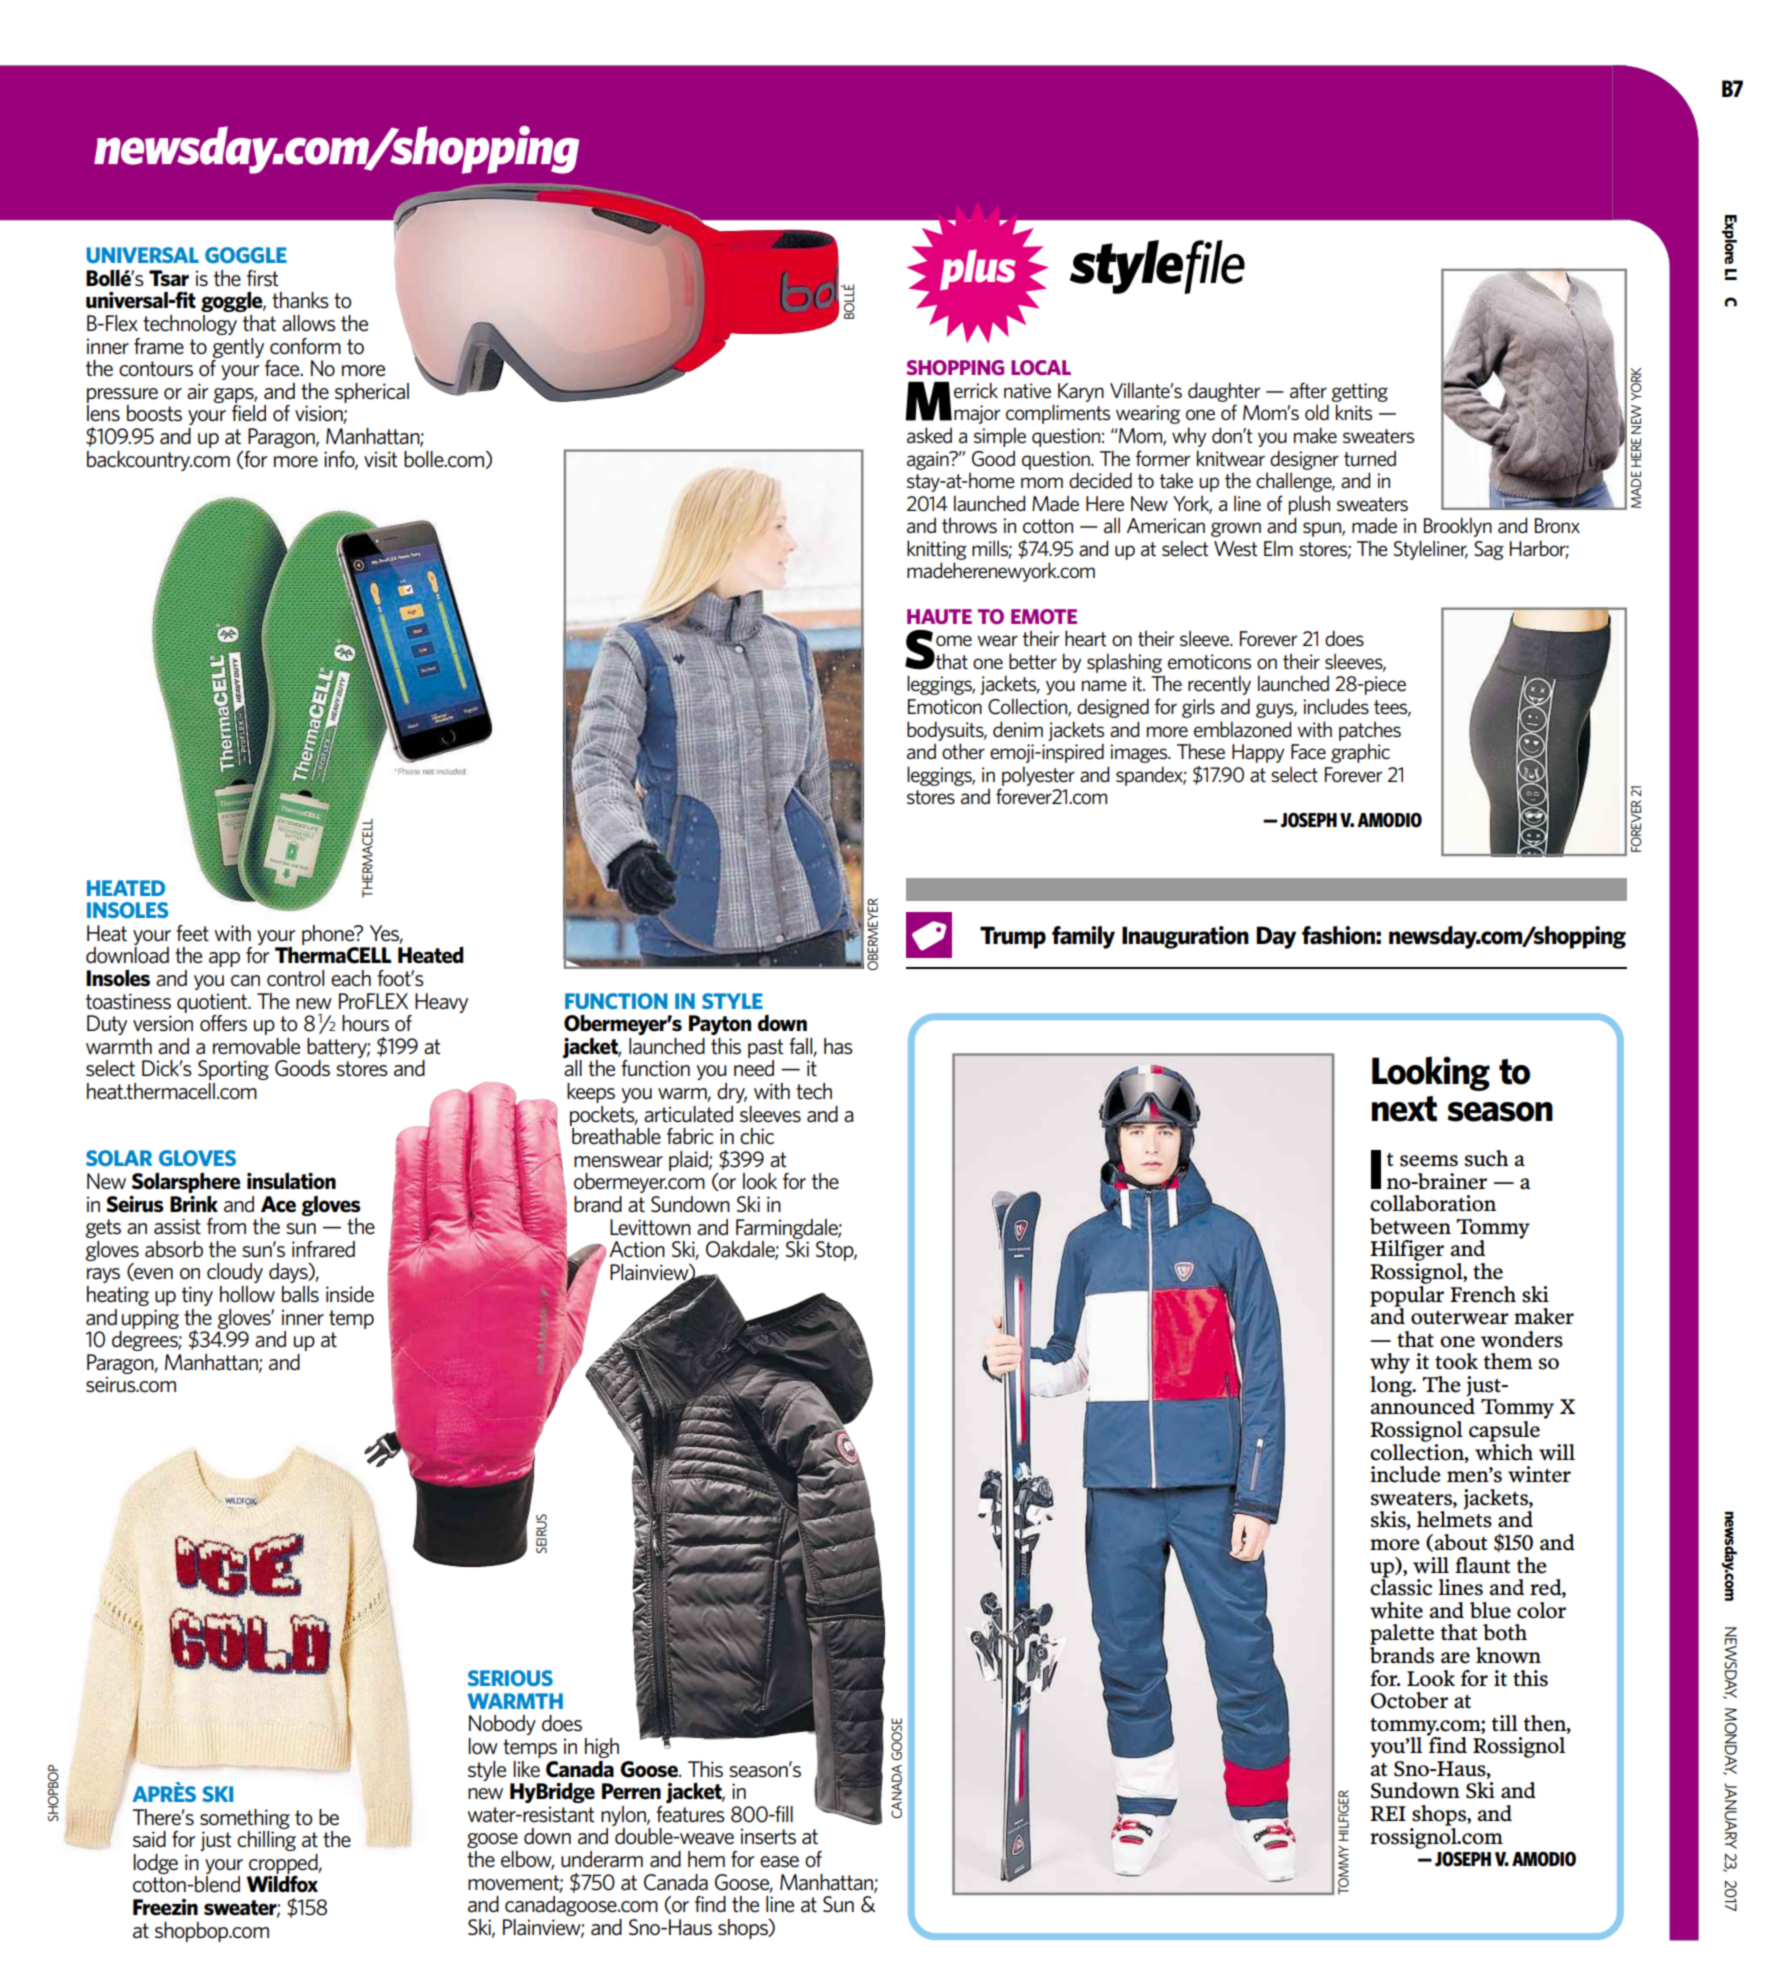 This page has width=1784, height=1983. I want to click on Sporting, so click(233, 1070).
